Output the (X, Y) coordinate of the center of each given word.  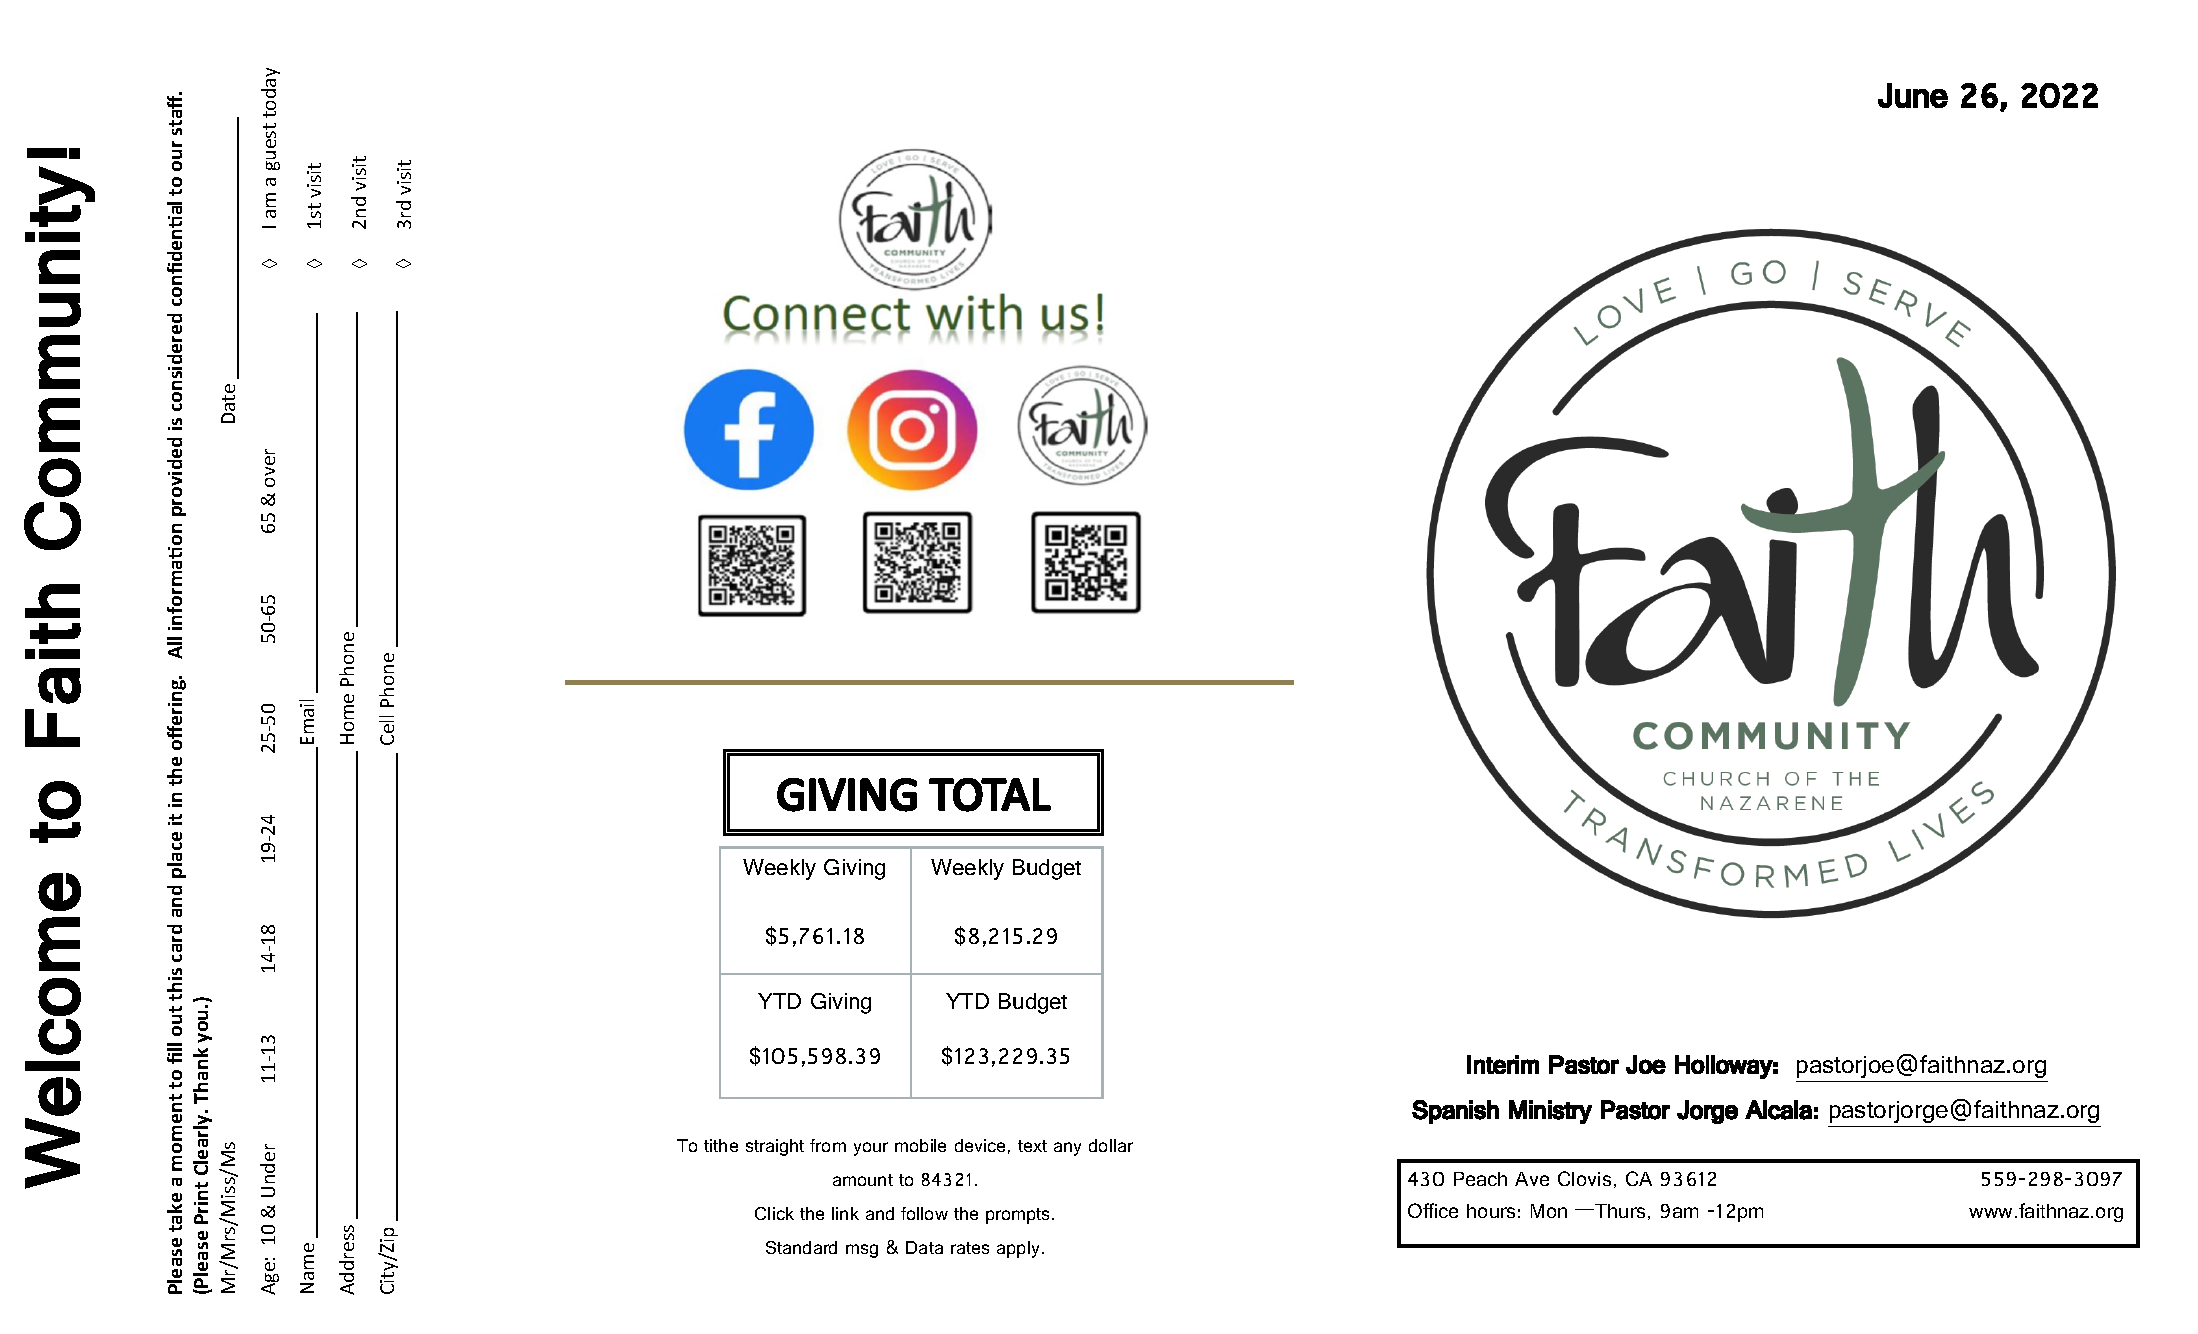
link (845, 1213)
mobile (920, 1145)
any (1067, 1149)
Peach (1480, 1179)
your (871, 1149)
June (1913, 95)
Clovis (1584, 1178)
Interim (1503, 1064)
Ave (1532, 1179)
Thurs (1619, 1211)
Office (1433, 1210)
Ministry (1550, 1112)
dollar (1111, 1145)
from (828, 1145)
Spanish (1455, 1112)
